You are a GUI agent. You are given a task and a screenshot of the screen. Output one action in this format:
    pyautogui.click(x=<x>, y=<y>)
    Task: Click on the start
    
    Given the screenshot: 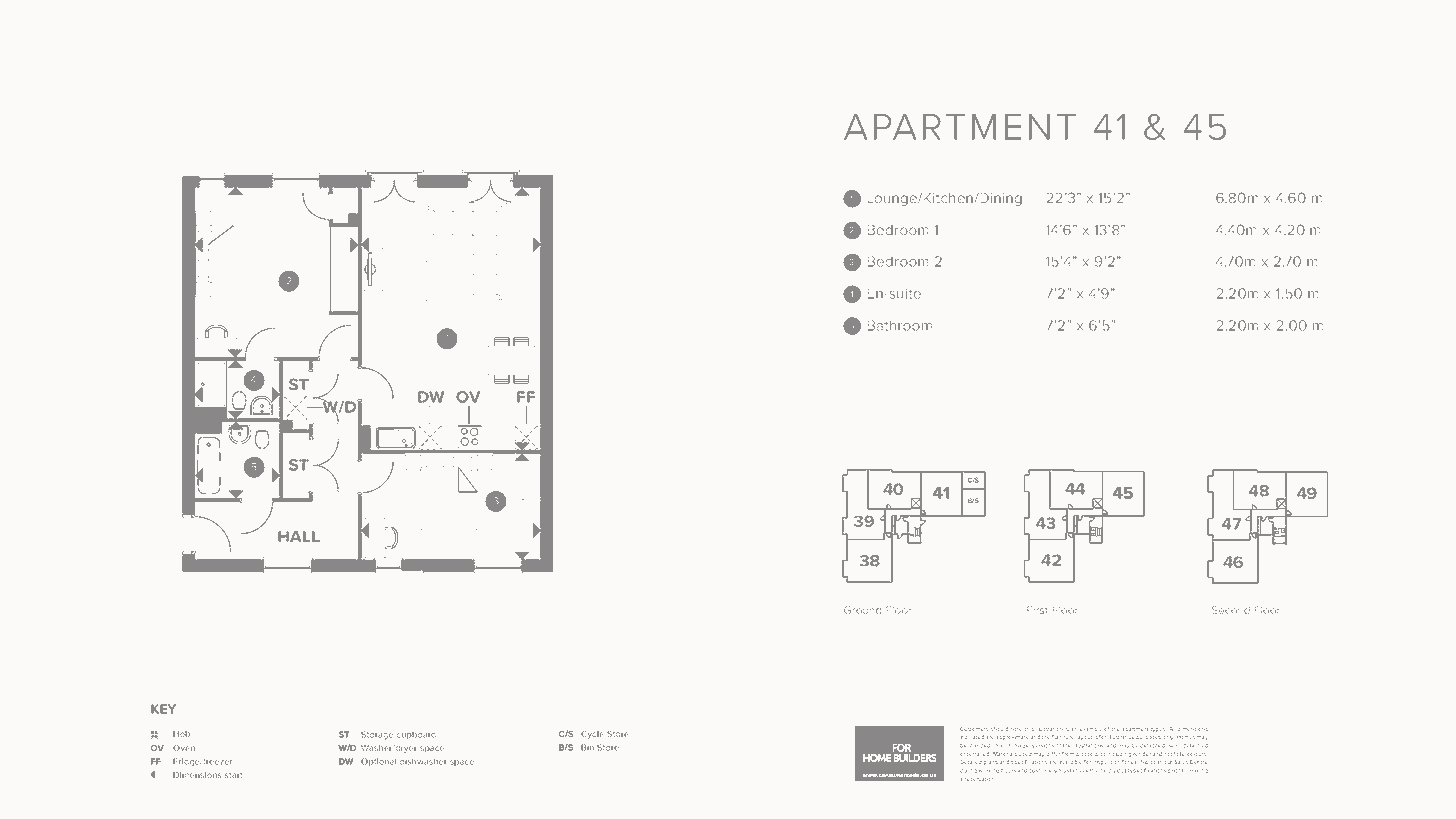 What is the action you would take?
    pyautogui.click(x=233, y=775)
